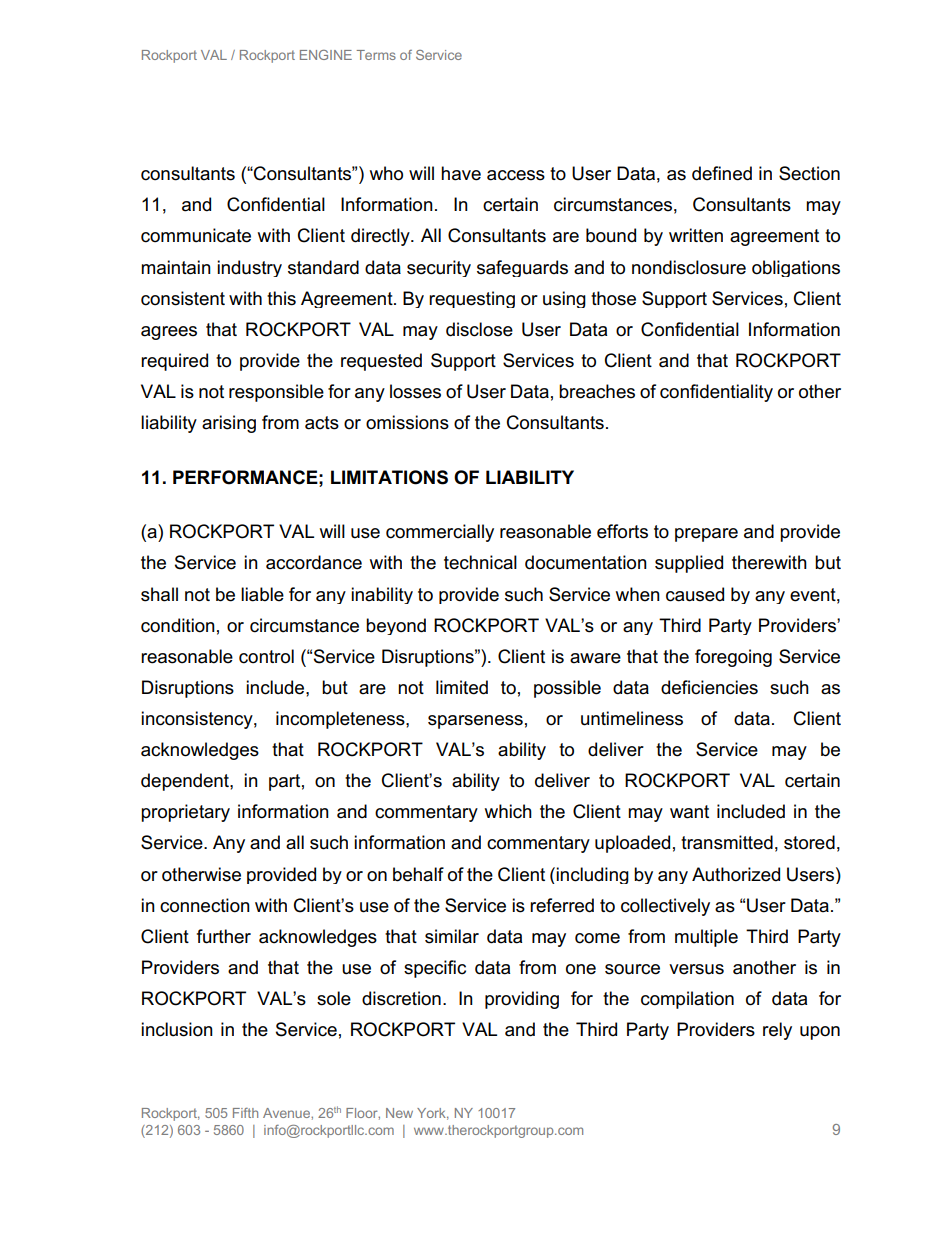 The height and width of the screenshot is (1233, 952). I want to click on breaches, so click(597, 391).
